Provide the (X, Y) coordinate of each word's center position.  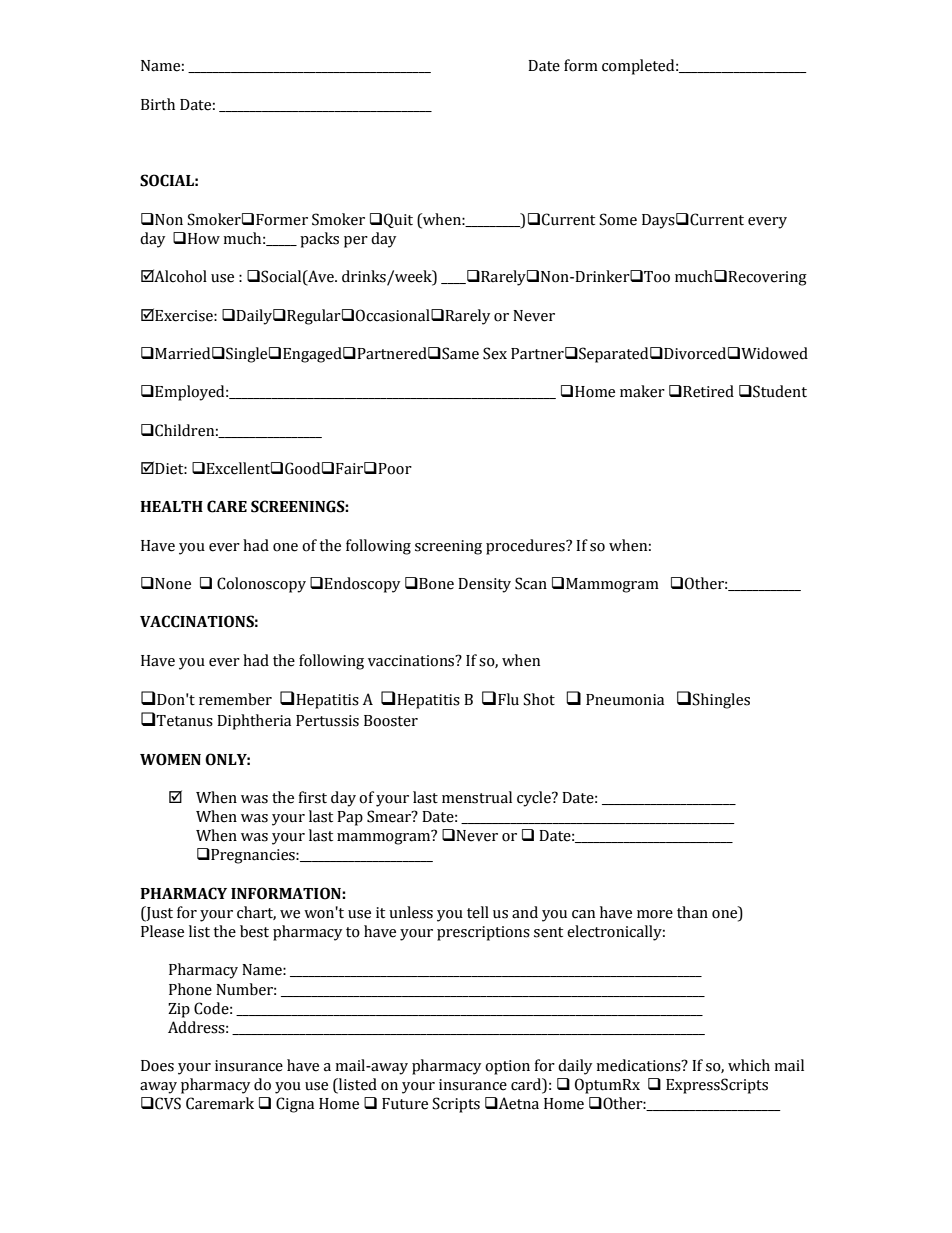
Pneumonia (625, 700)
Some (618, 219)
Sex (495, 353)
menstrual (477, 797)
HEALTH (171, 506)
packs (319, 240)
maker (642, 391)
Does (157, 1066)
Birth (158, 104)
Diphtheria (254, 722)
